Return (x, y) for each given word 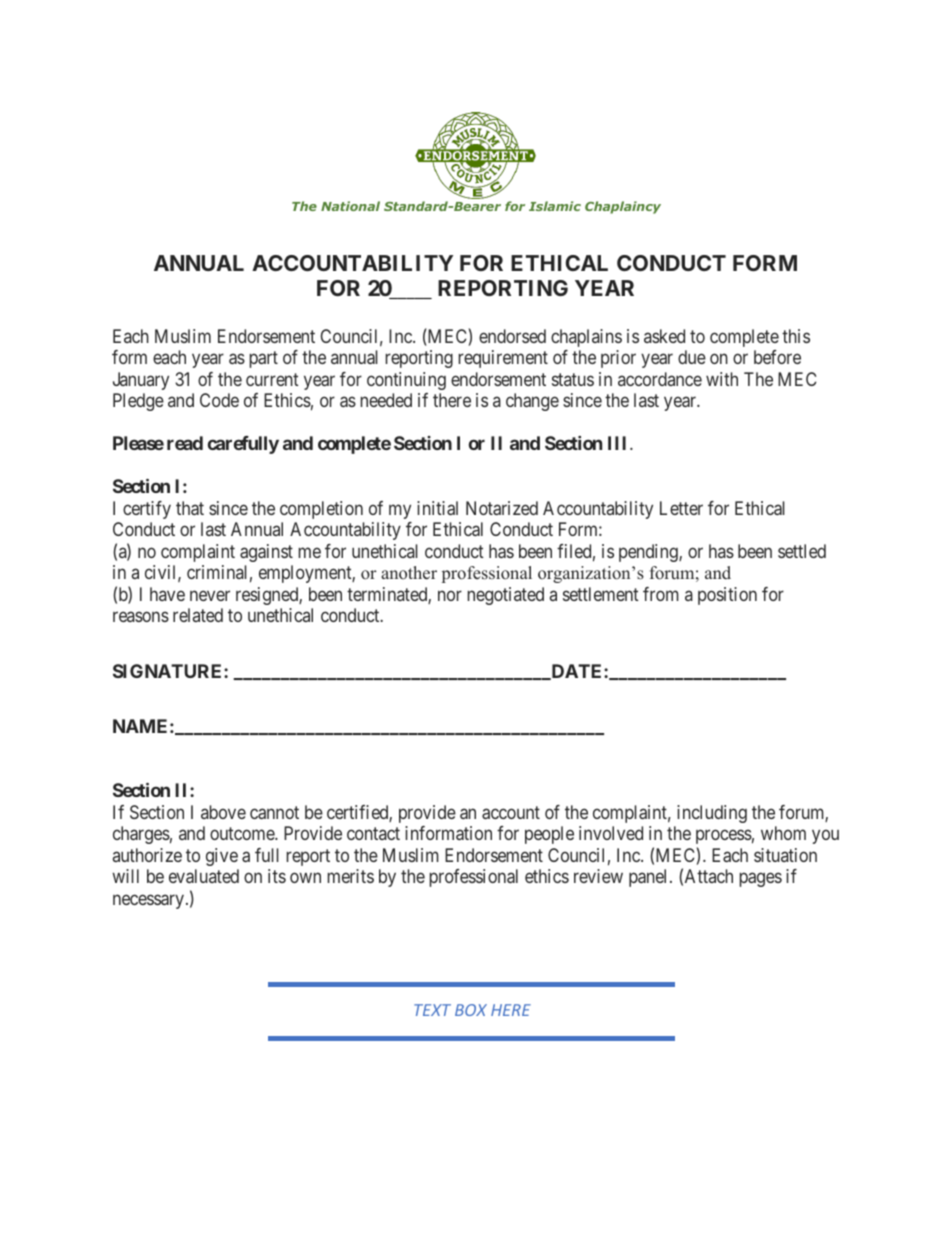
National (350, 206)
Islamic (555, 206)
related (198, 615)
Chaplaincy (623, 207)
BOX (471, 1010)
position (727, 596)
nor (450, 595)
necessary (150, 901)
